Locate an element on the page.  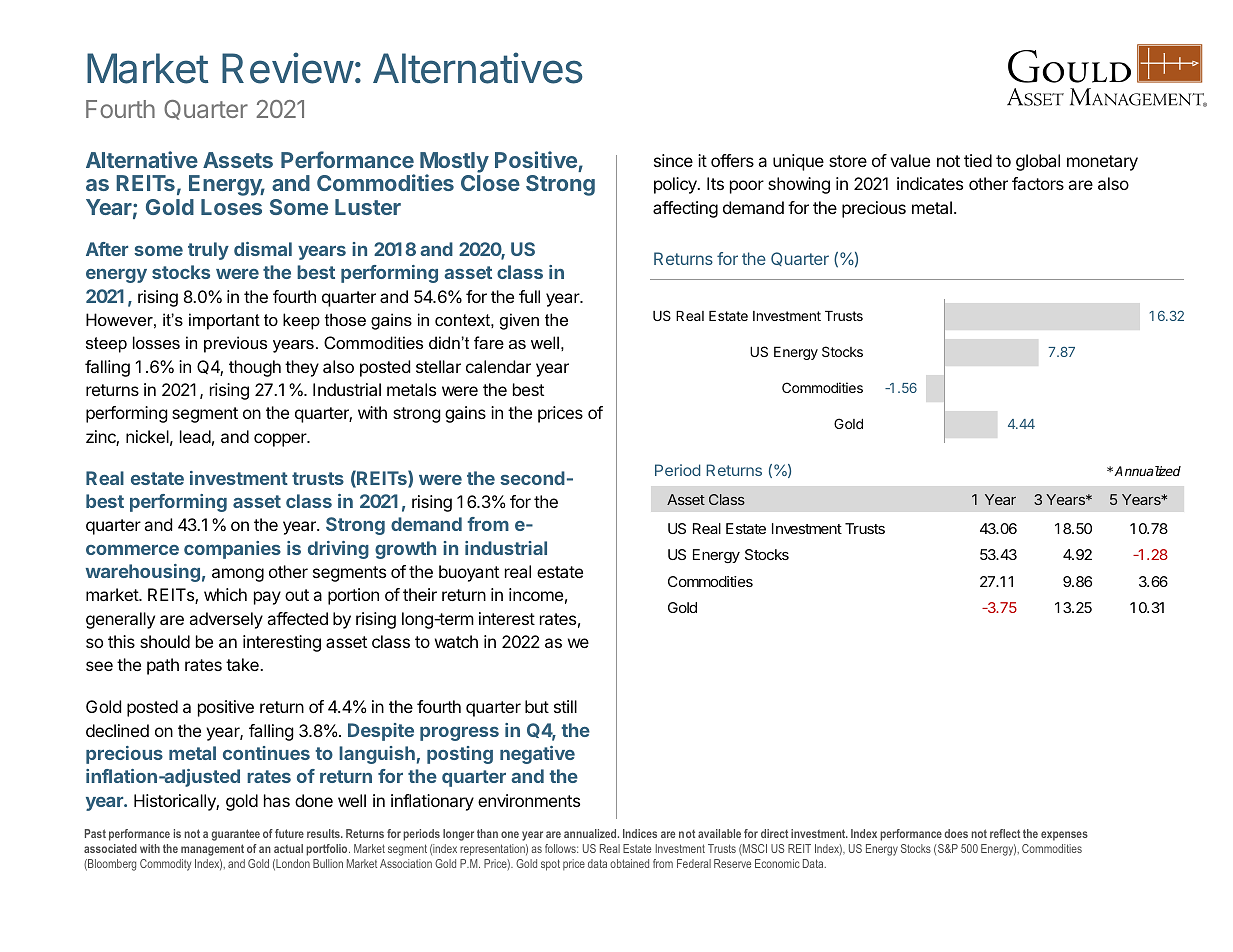
Review is located at coordinates (288, 68).
